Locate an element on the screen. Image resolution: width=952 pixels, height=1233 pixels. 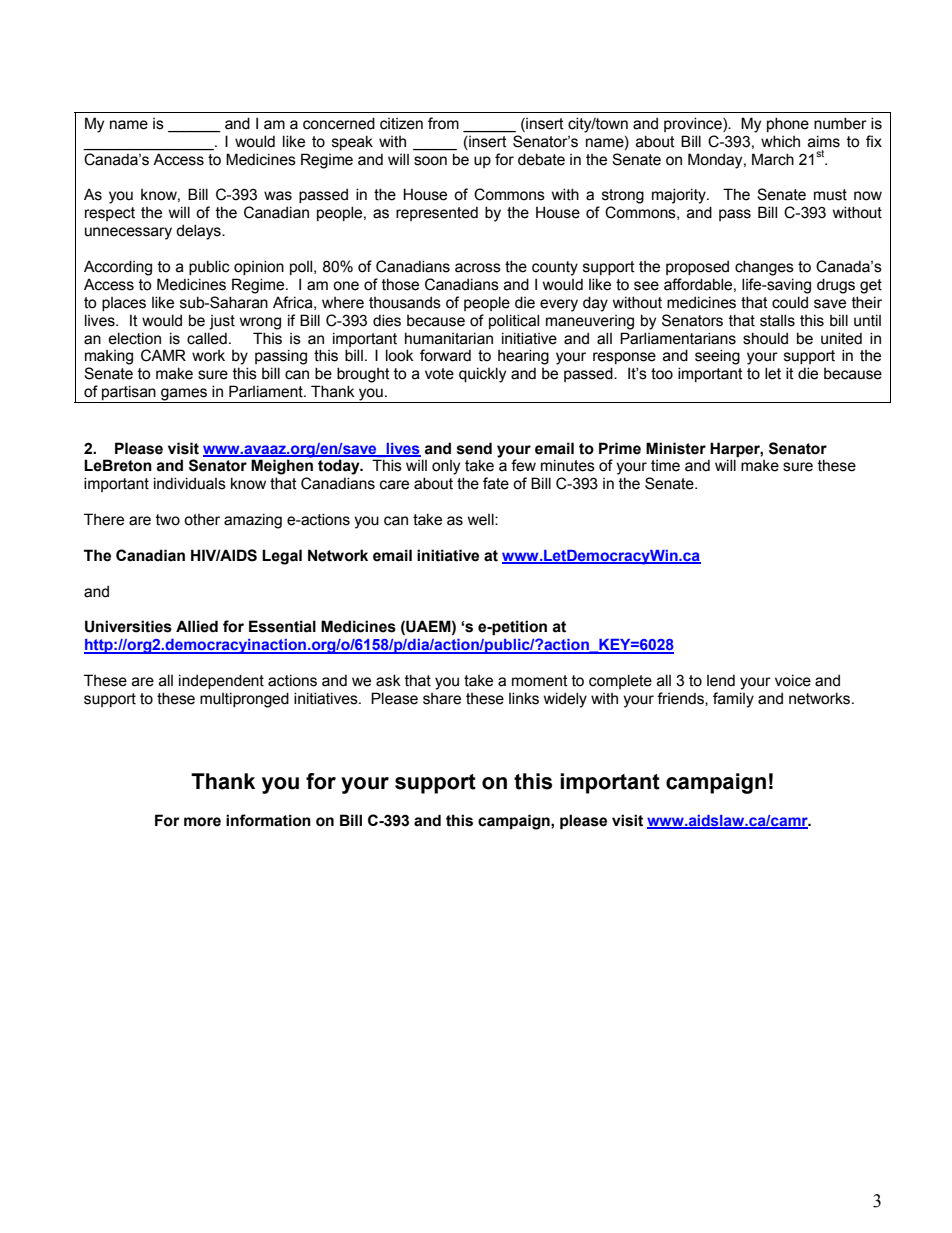
fate is located at coordinates (496, 483).
